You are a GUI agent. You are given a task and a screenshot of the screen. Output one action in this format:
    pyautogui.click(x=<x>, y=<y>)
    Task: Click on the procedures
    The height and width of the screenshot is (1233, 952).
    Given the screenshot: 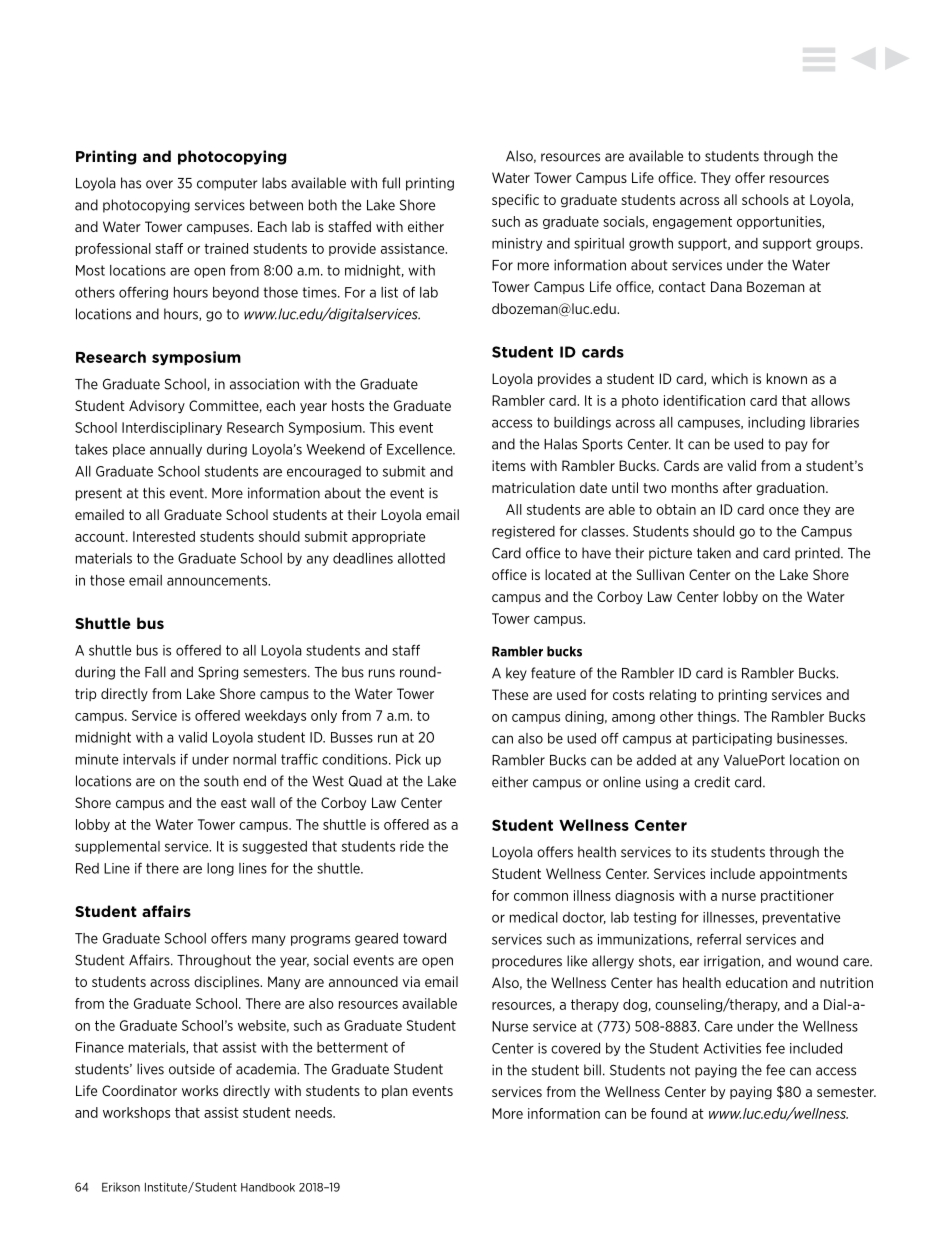 What is the action you would take?
    pyautogui.click(x=527, y=962)
